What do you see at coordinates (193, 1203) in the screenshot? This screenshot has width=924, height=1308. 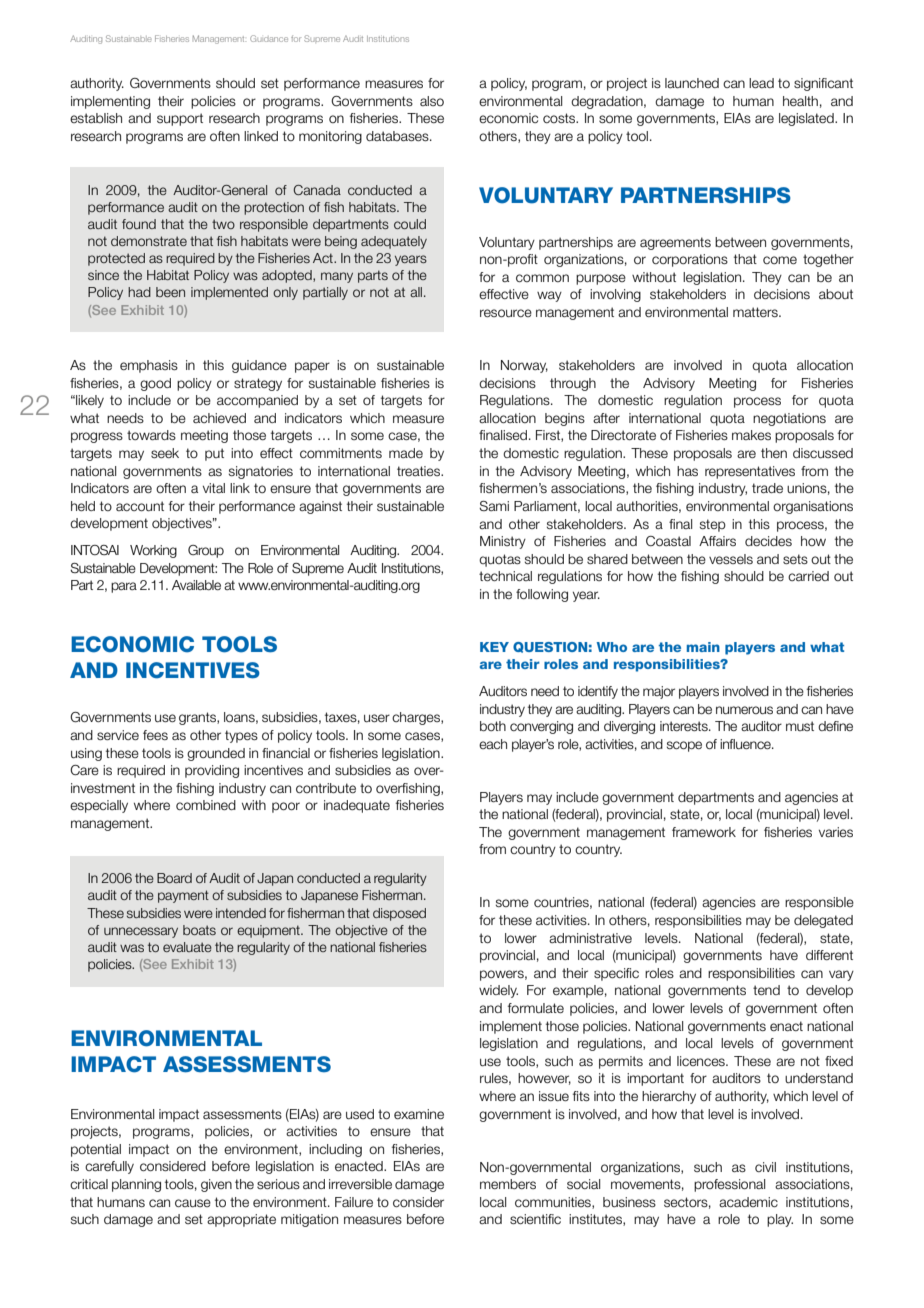 I see `cause` at bounding box center [193, 1203].
